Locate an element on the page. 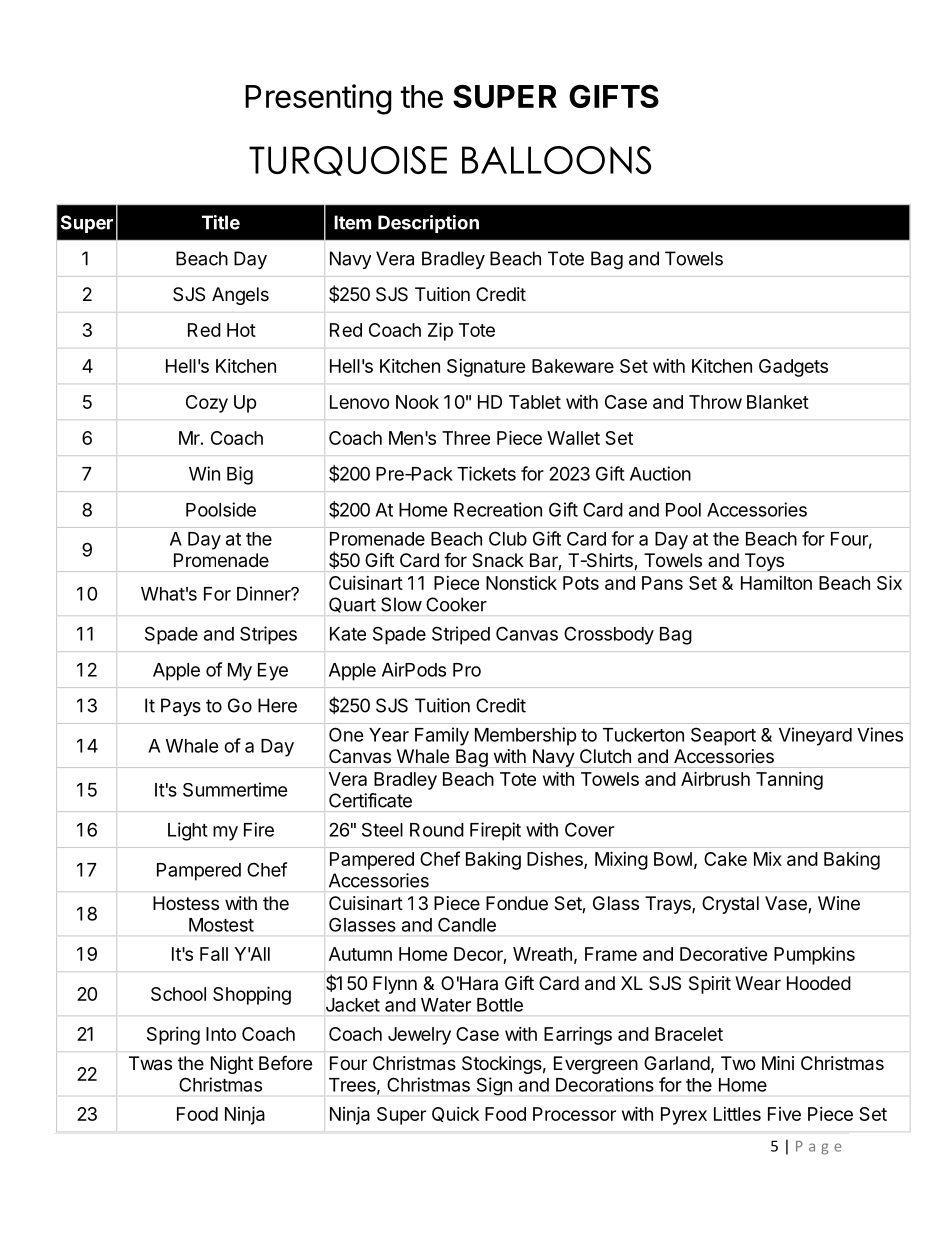 Image resolution: width=952 pixels, height=1233 pixels. Blanket is located at coordinates (778, 402).
